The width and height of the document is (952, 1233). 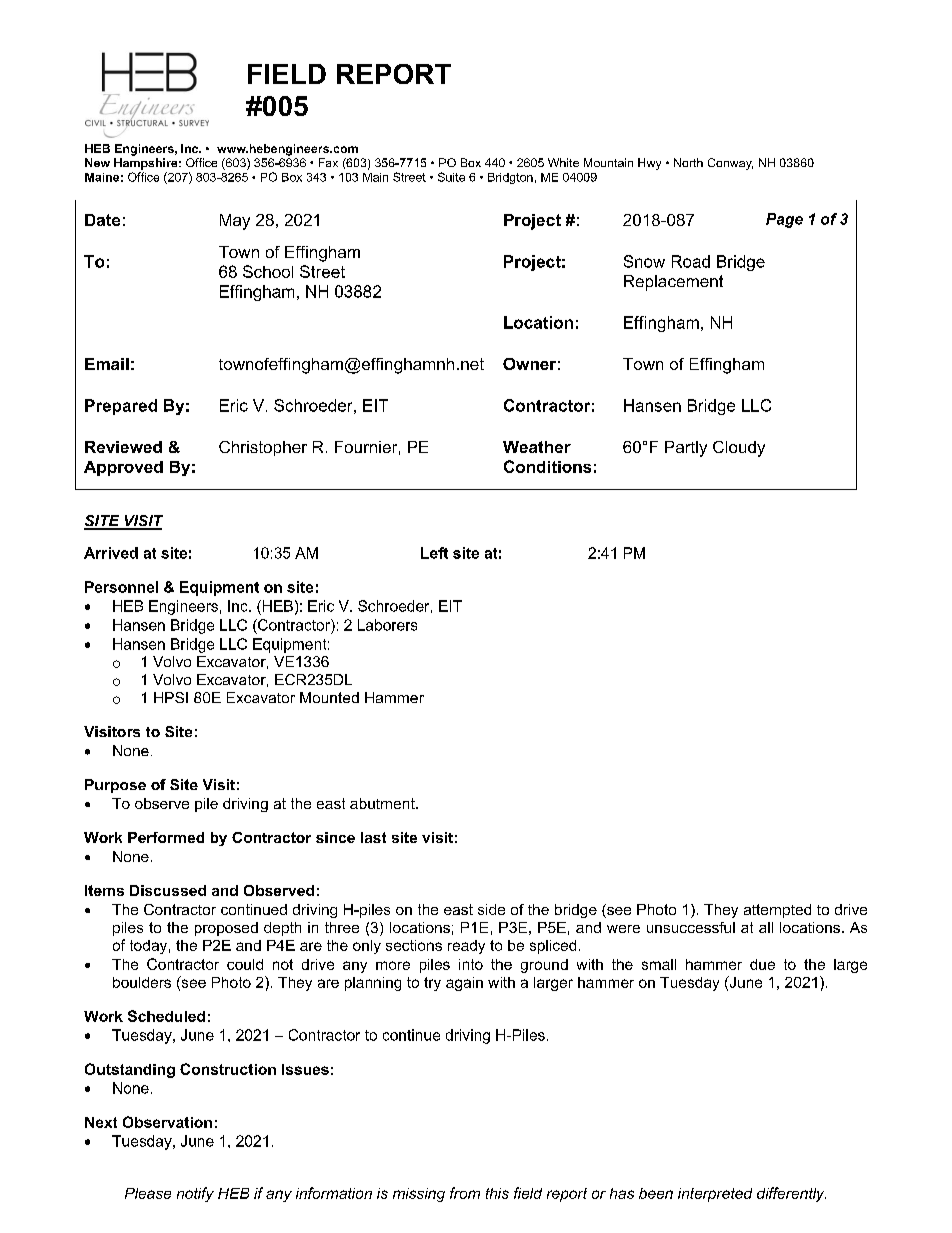 What do you see at coordinates (730, 164) in the document?
I see `Conway` at bounding box center [730, 164].
